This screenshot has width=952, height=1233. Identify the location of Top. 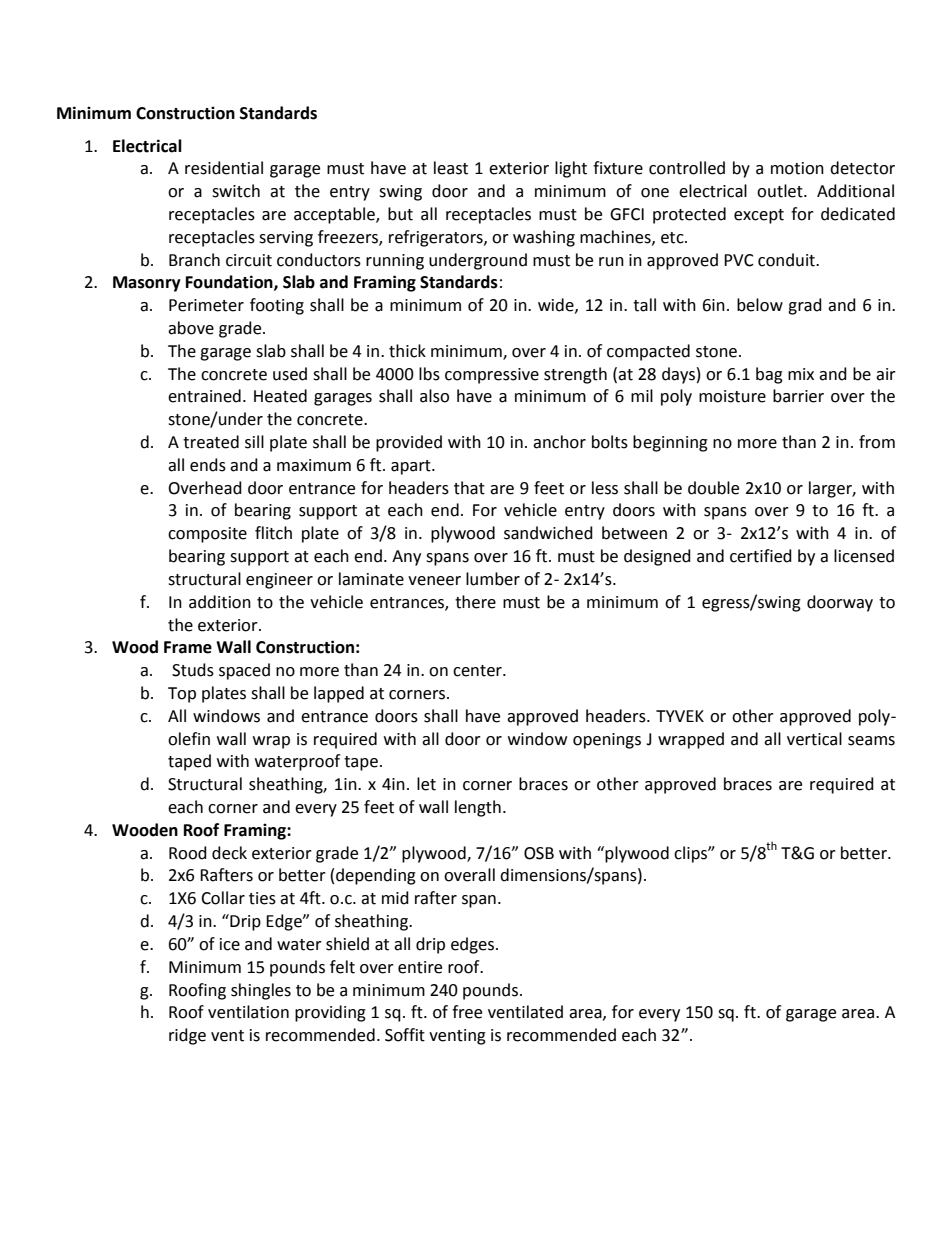
(182, 695).
